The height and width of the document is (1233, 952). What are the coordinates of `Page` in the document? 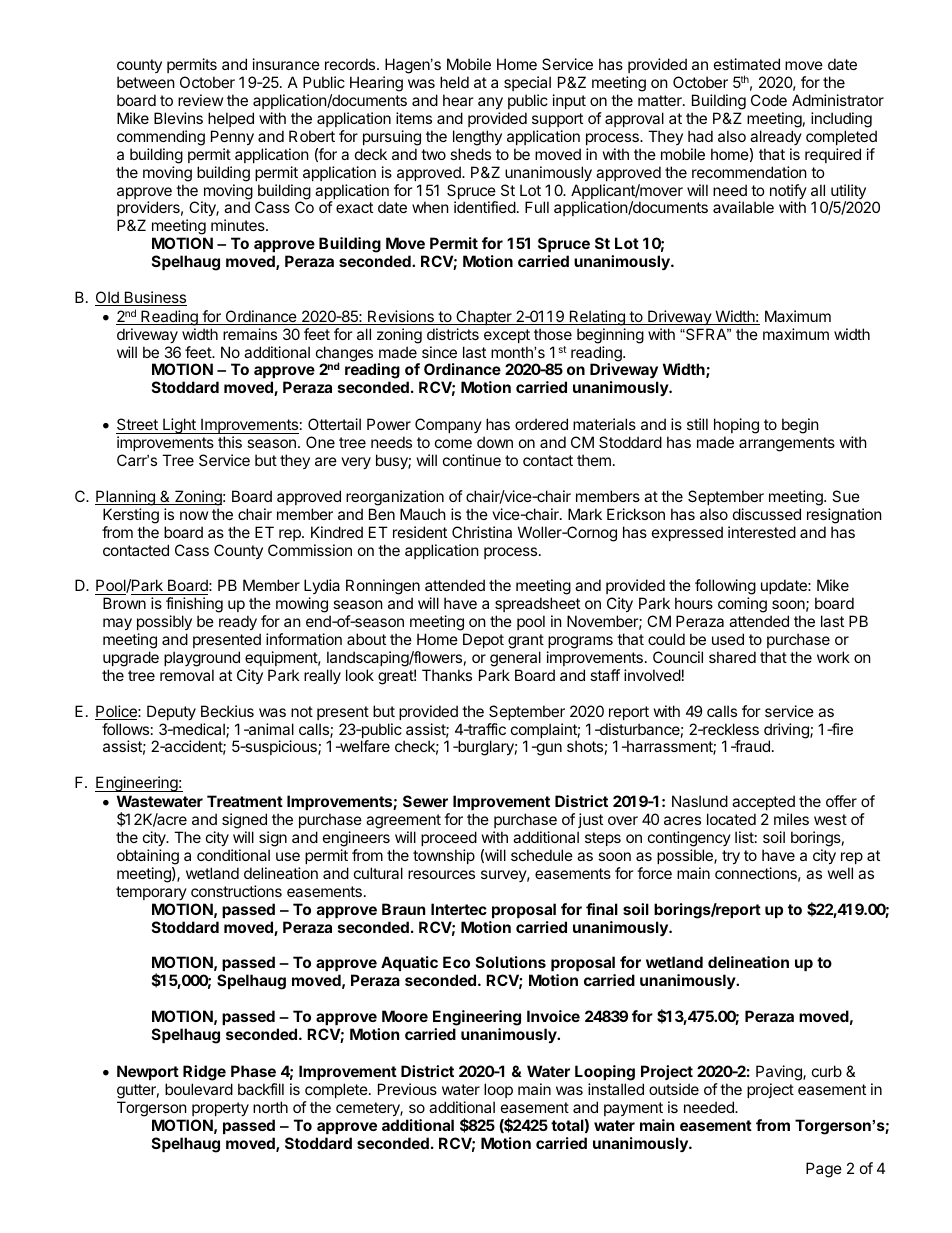 It's located at (824, 1170).
